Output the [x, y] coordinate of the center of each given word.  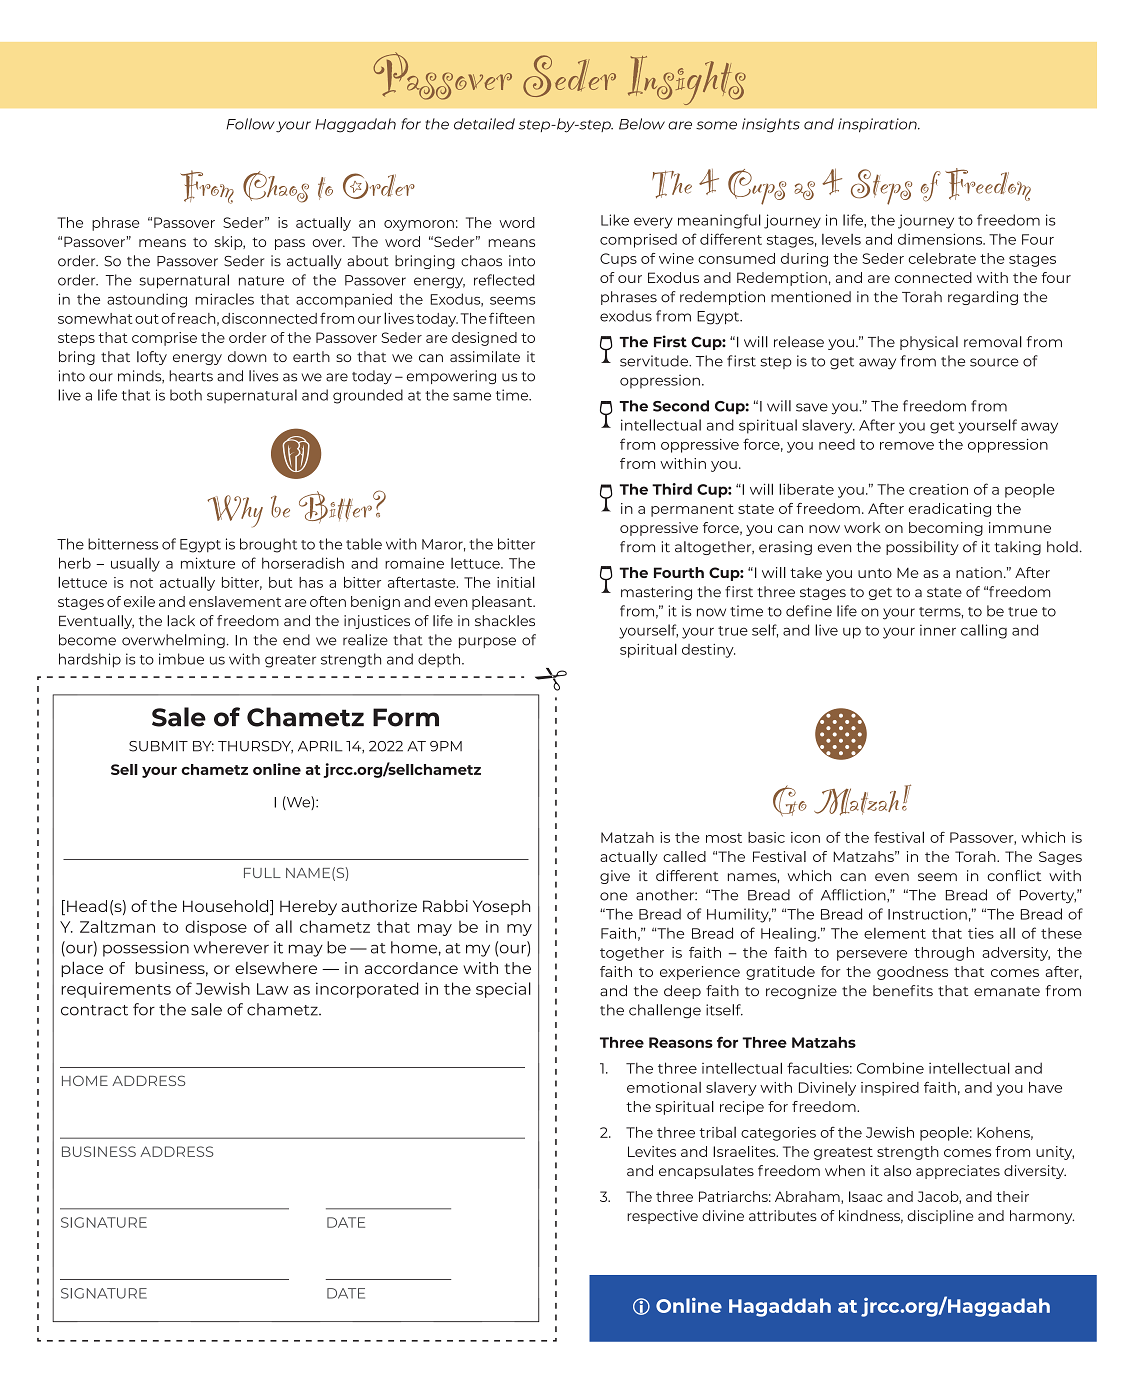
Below [642, 124]
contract [94, 1010]
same [472, 396]
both [186, 395]
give [615, 877]
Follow [251, 124]
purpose [487, 642]
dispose [216, 928]
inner [938, 630]
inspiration [878, 125]
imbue [181, 659]
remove [907, 446]
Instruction [927, 914]
